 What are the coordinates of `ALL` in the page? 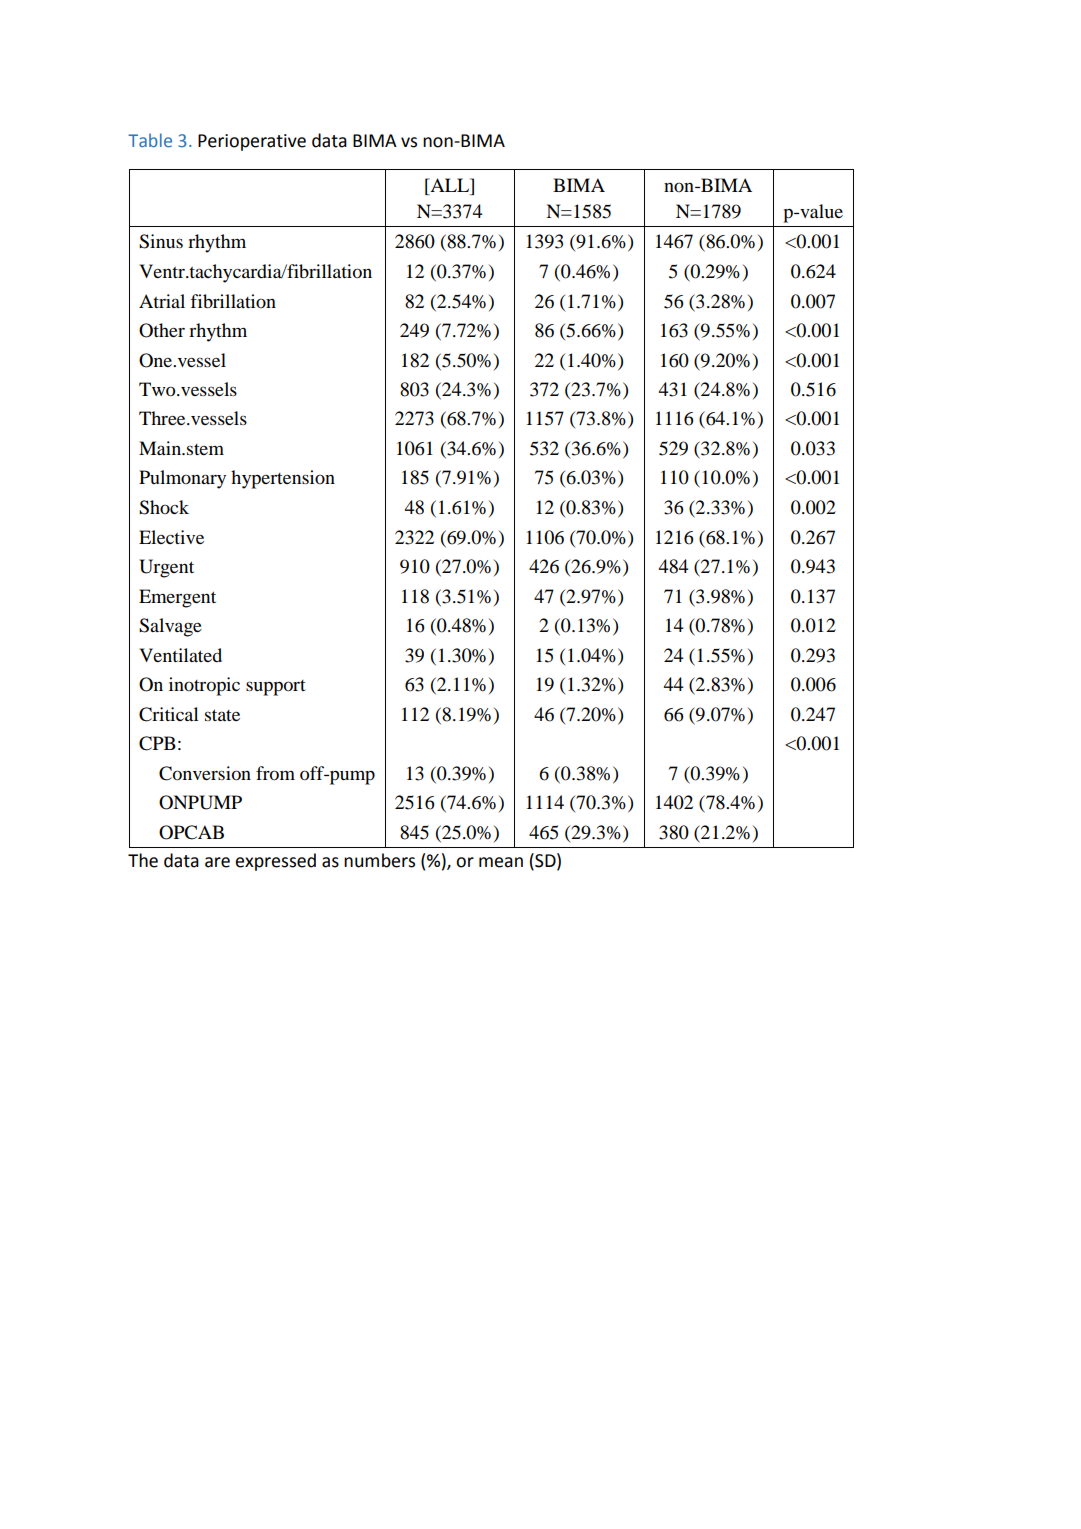 It's located at (450, 185).
